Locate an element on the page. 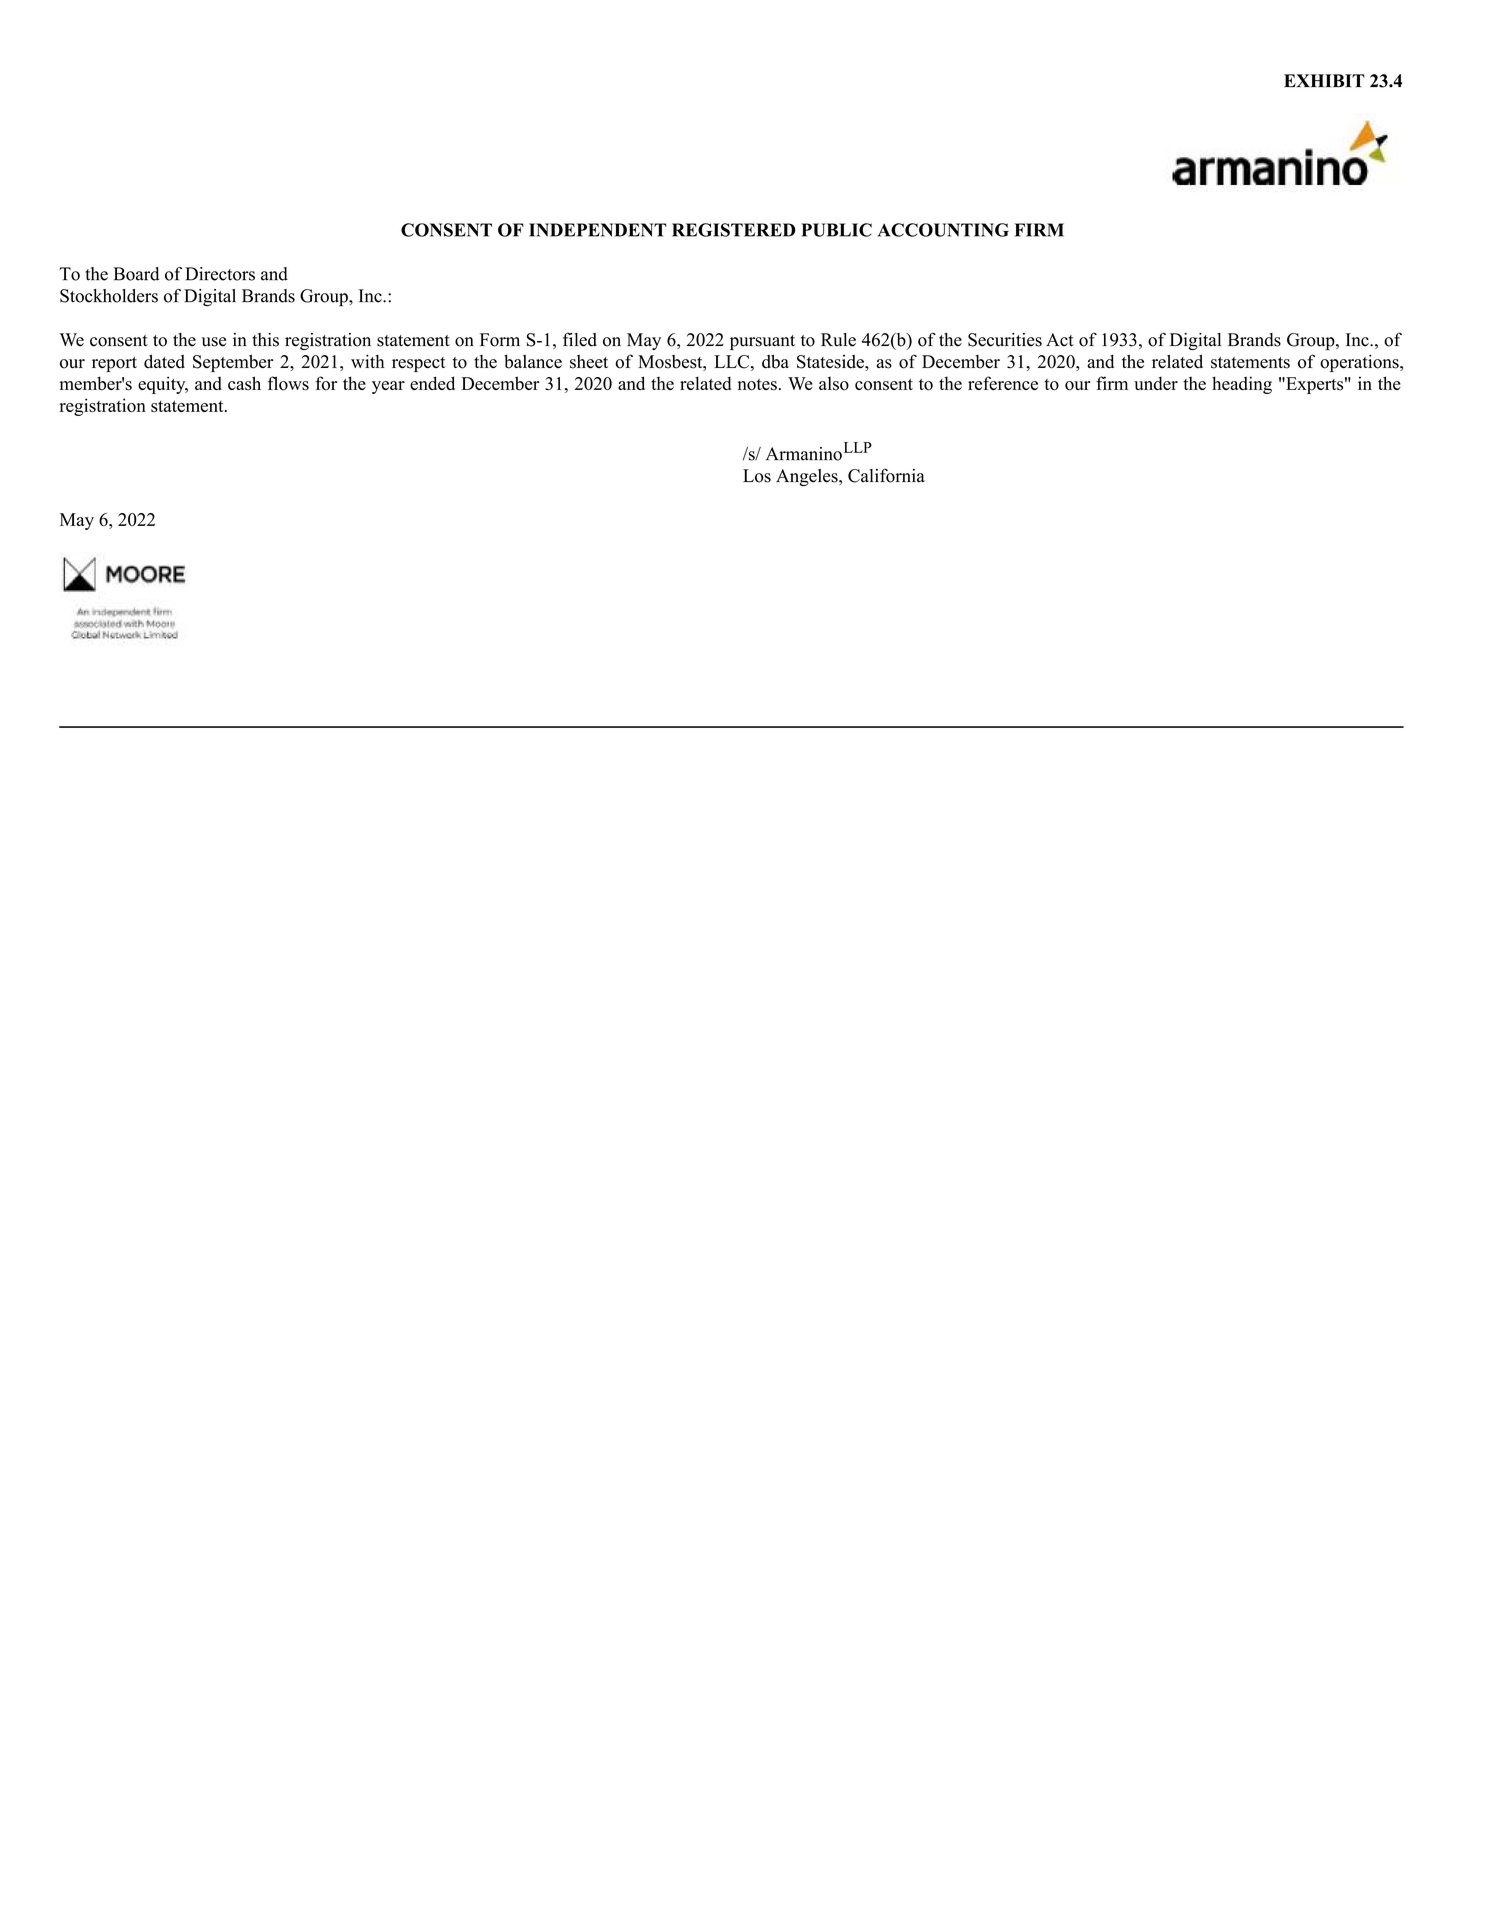  ACCOUNTING is located at coordinates (943, 230).
